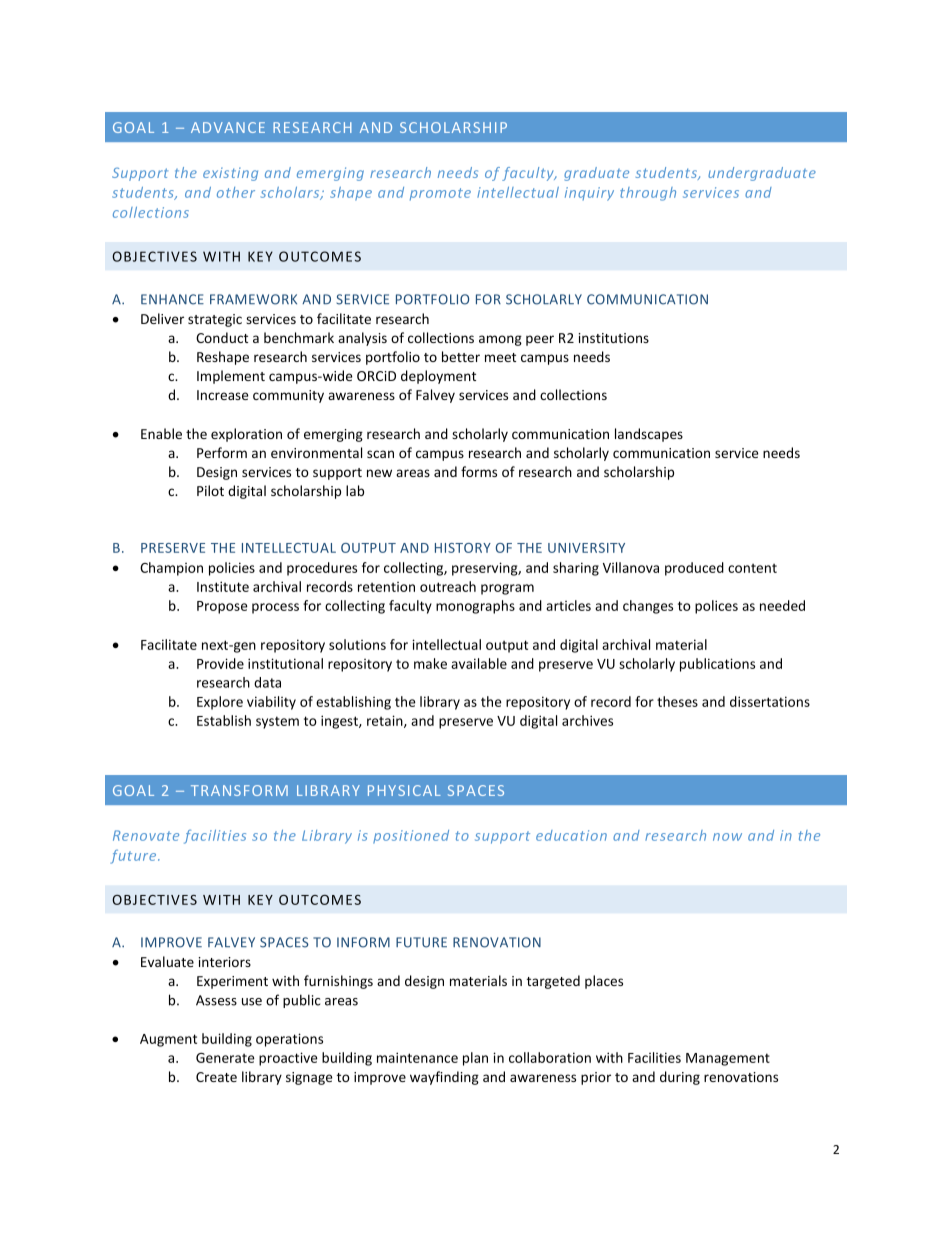  What do you see at coordinates (479, 471) in the page?
I see `forms` at bounding box center [479, 471].
